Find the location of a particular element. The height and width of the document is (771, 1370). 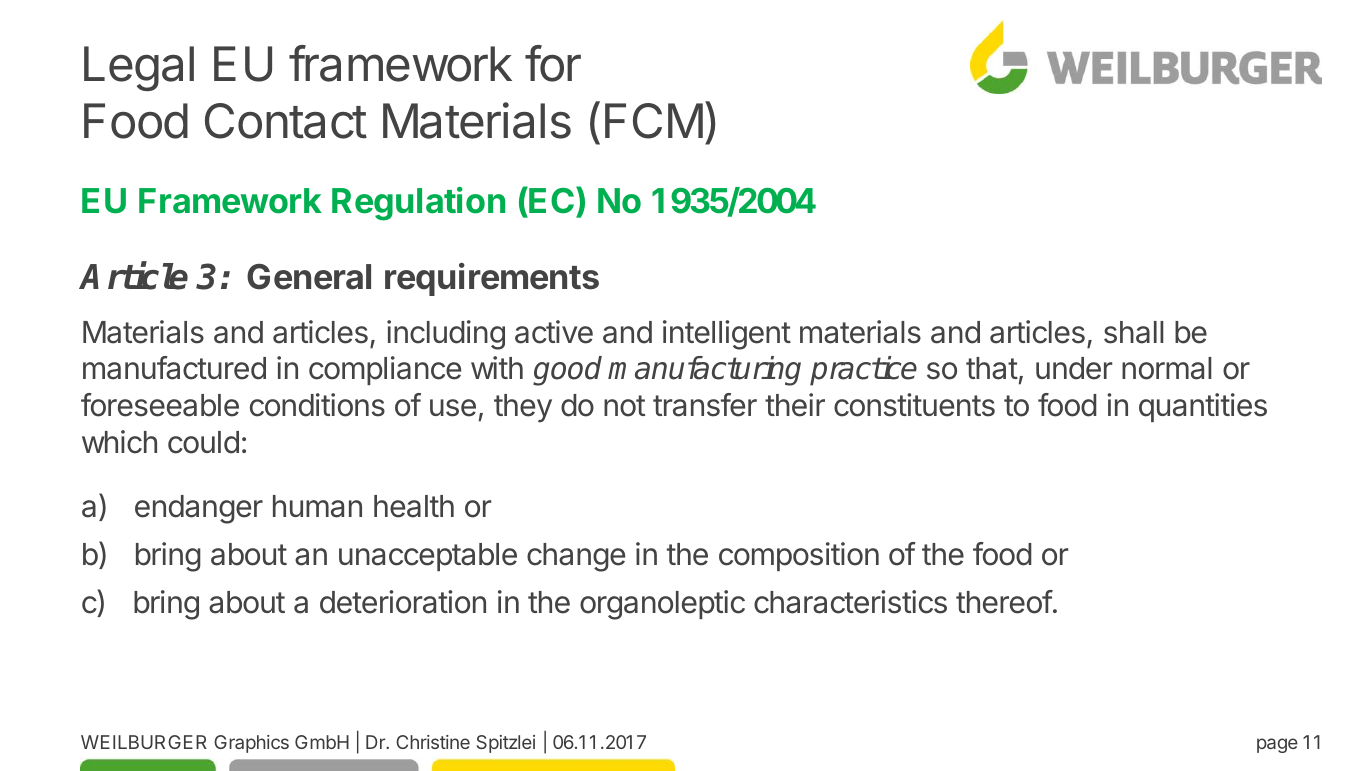

shall is located at coordinates (1134, 332).
